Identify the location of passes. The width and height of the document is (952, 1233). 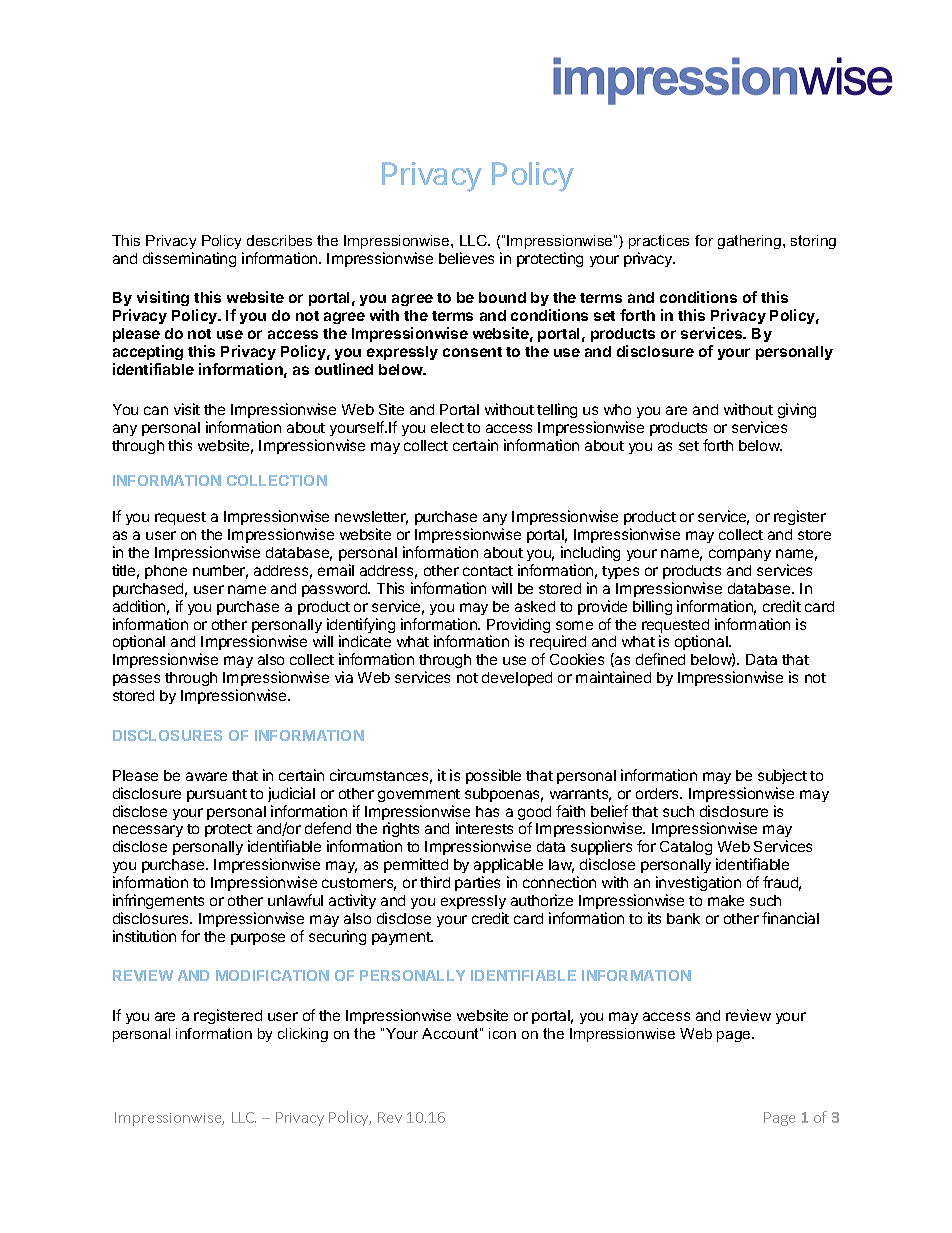
(136, 680).
